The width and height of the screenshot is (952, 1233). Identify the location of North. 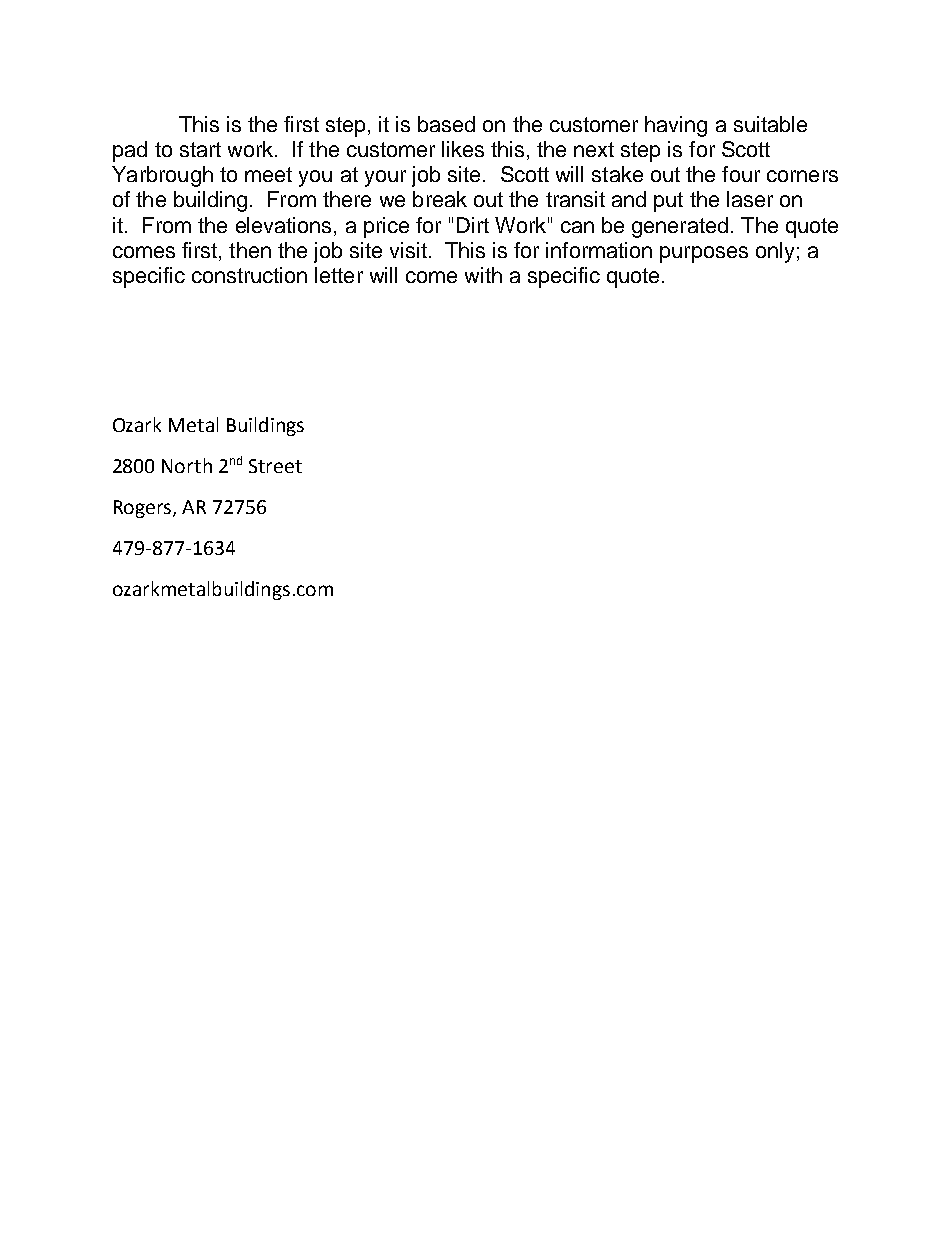
(187, 465).
